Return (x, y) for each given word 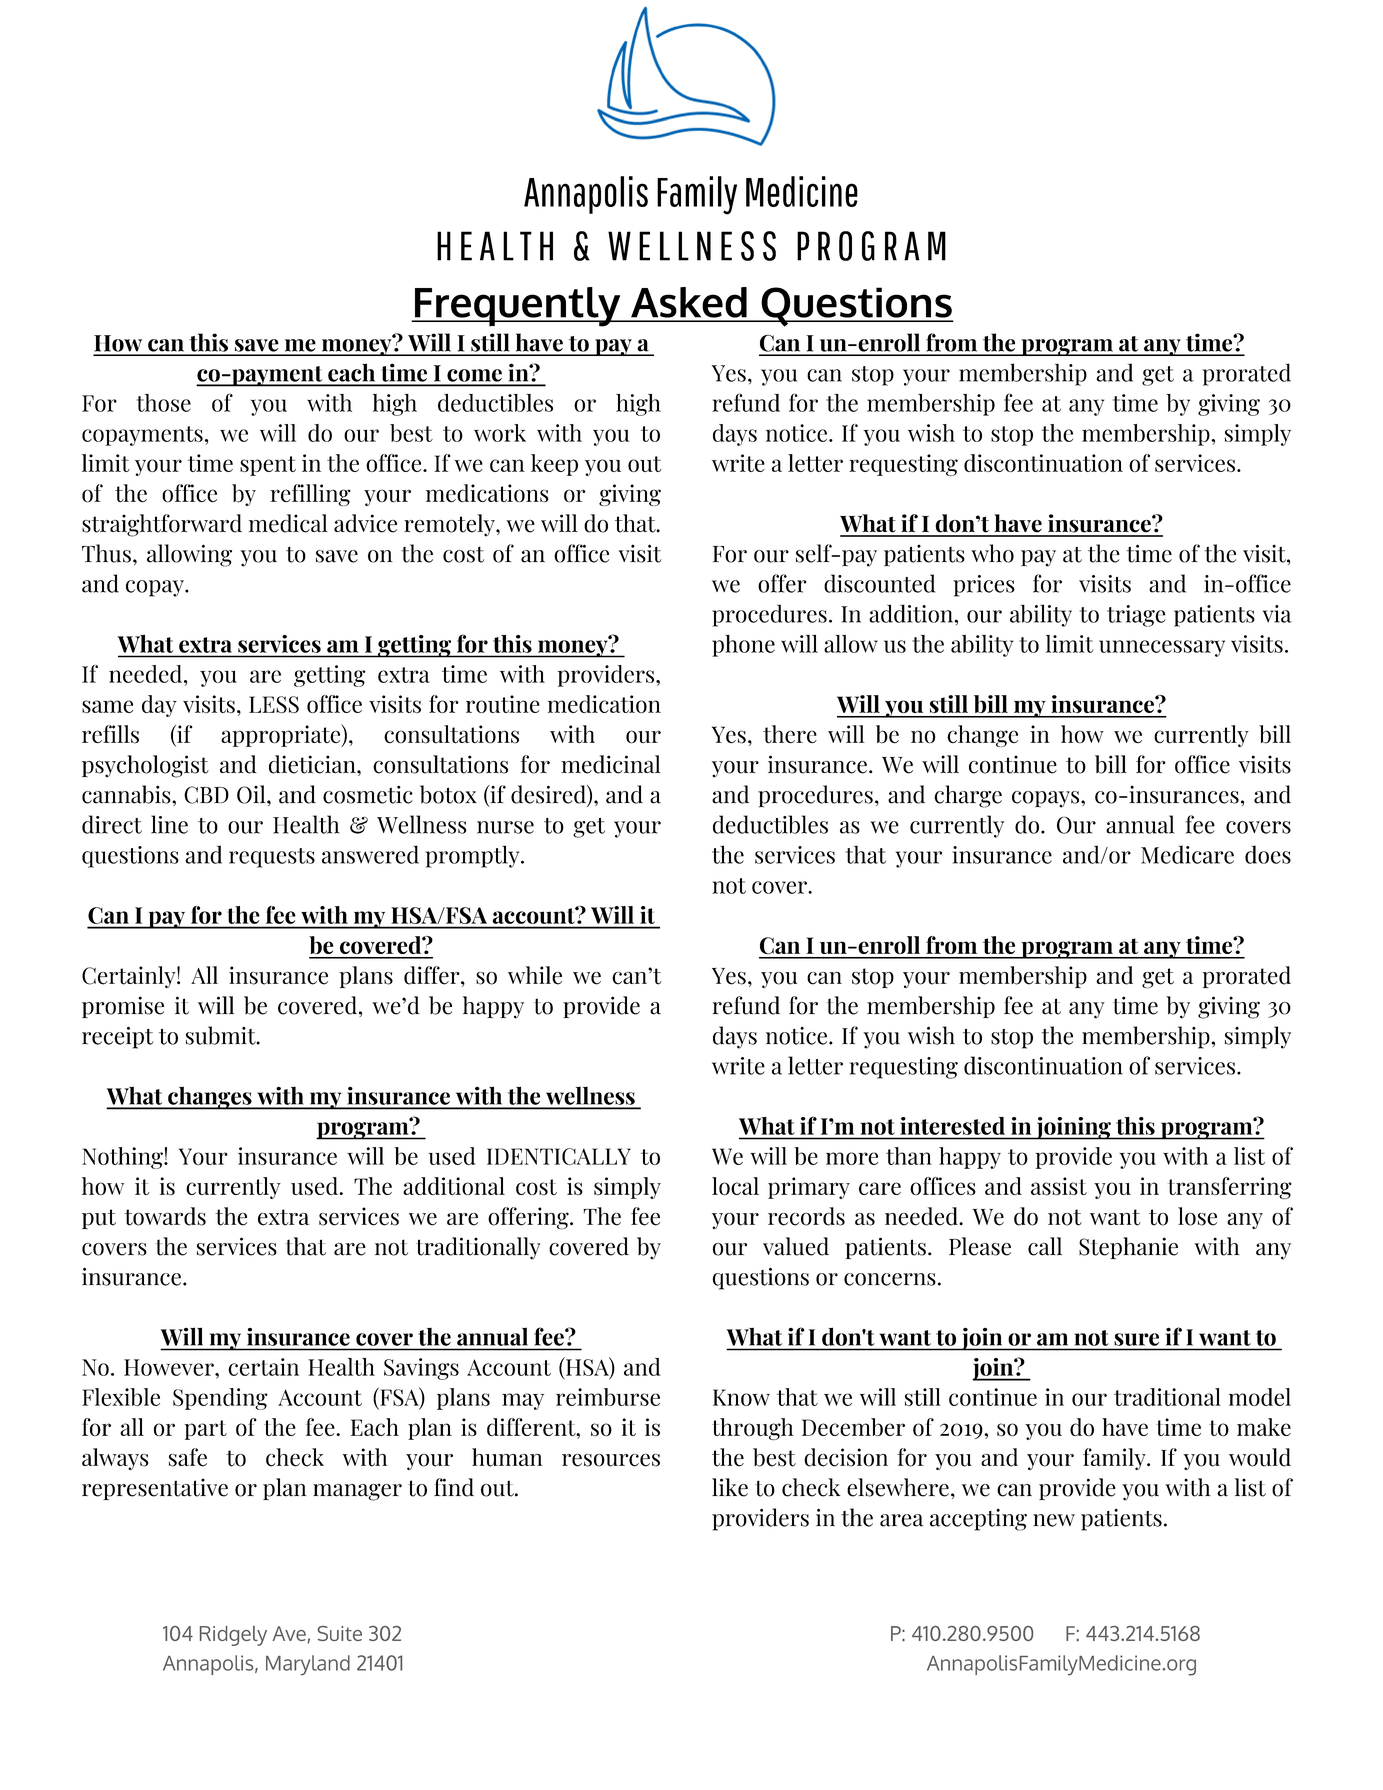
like (730, 1487)
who (992, 553)
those (164, 403)
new (1054, 1520)
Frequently (517, 307)
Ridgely (233, 1636)
